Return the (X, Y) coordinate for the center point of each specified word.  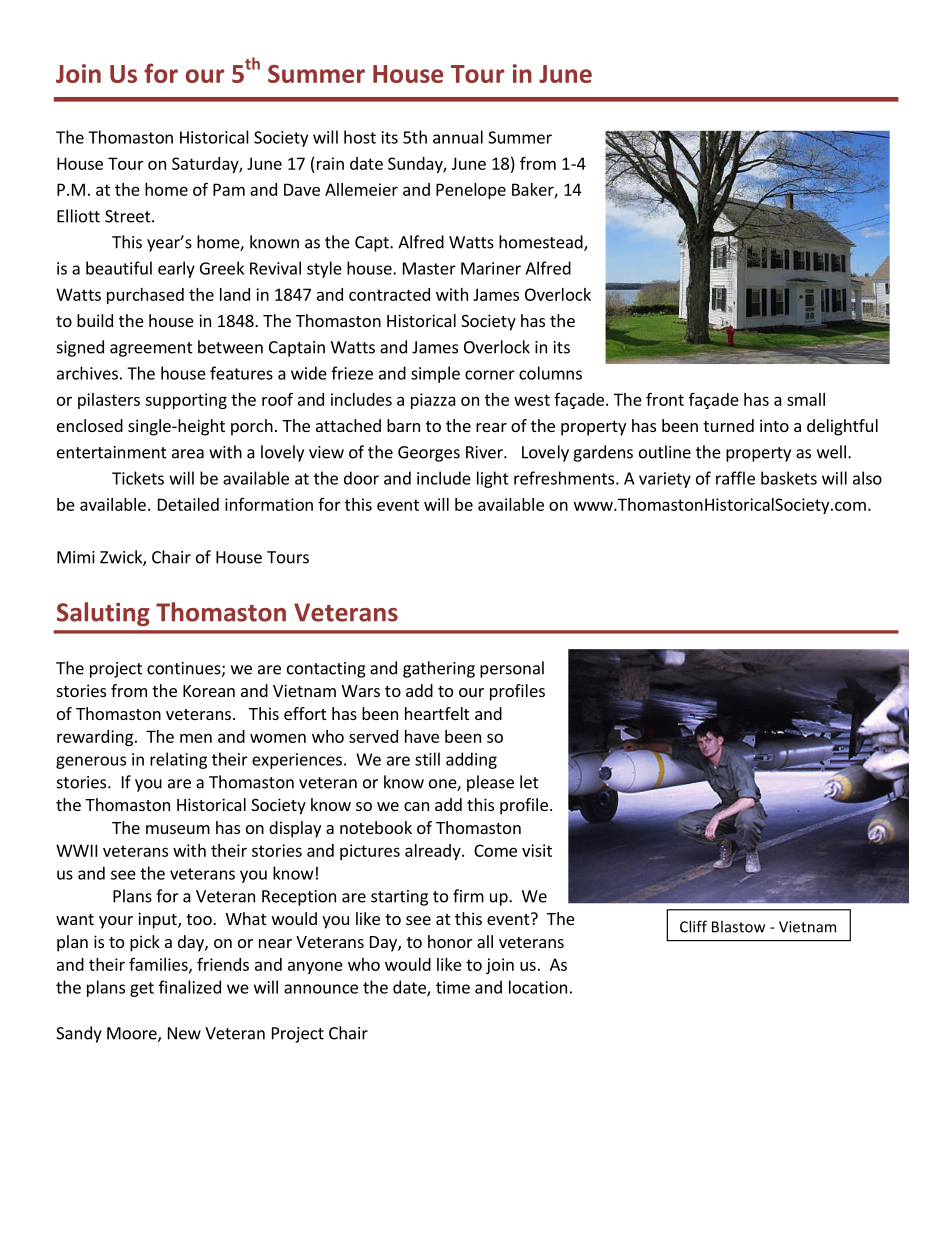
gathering (439, 669)
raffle (735, 478)
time (453, 987)
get (142, 989)
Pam (229, 189)
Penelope (471, 191)
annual (458, 137)
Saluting (103, 614)
